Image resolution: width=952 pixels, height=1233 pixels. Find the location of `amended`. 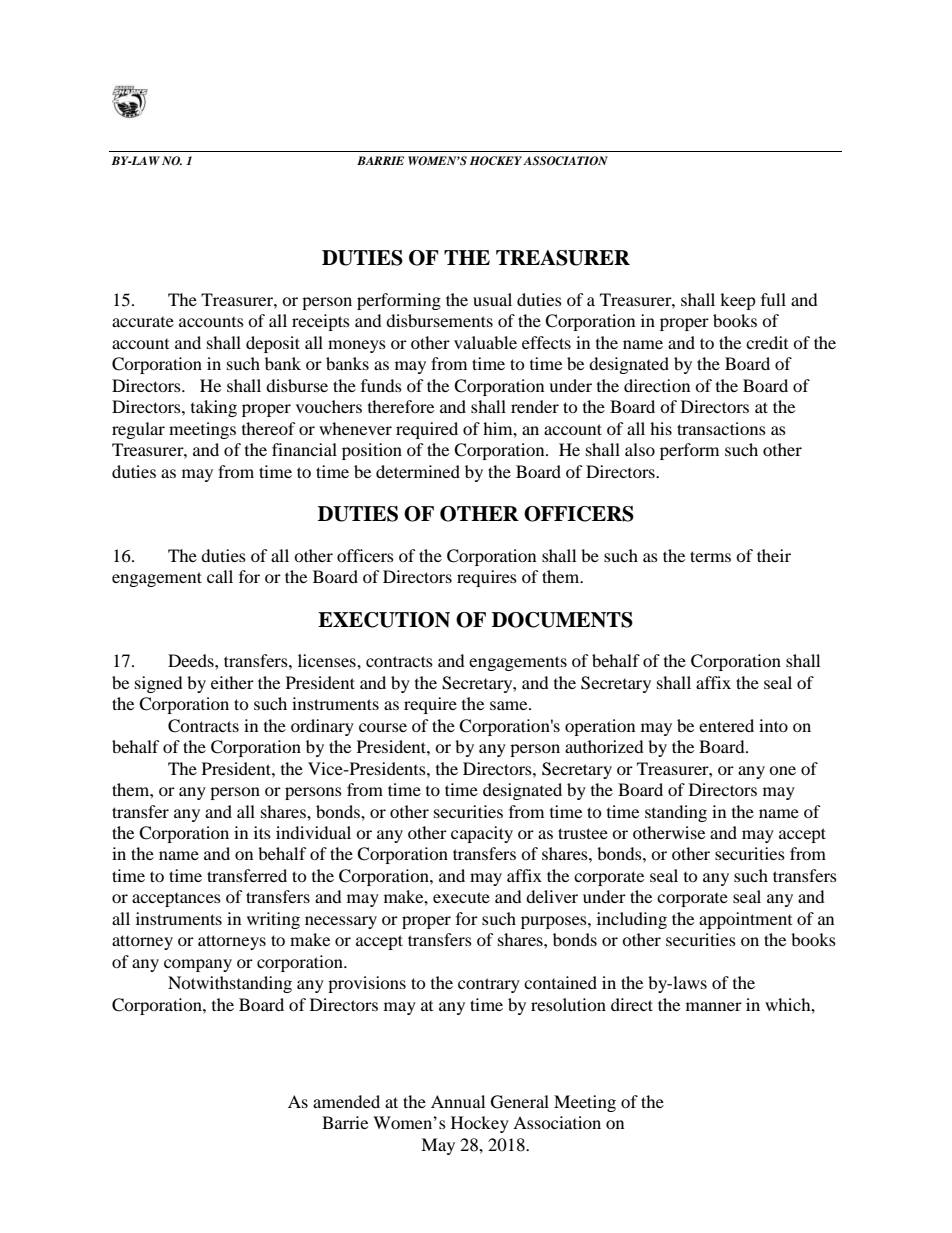

amended is located at coordinates (346, 1101).
